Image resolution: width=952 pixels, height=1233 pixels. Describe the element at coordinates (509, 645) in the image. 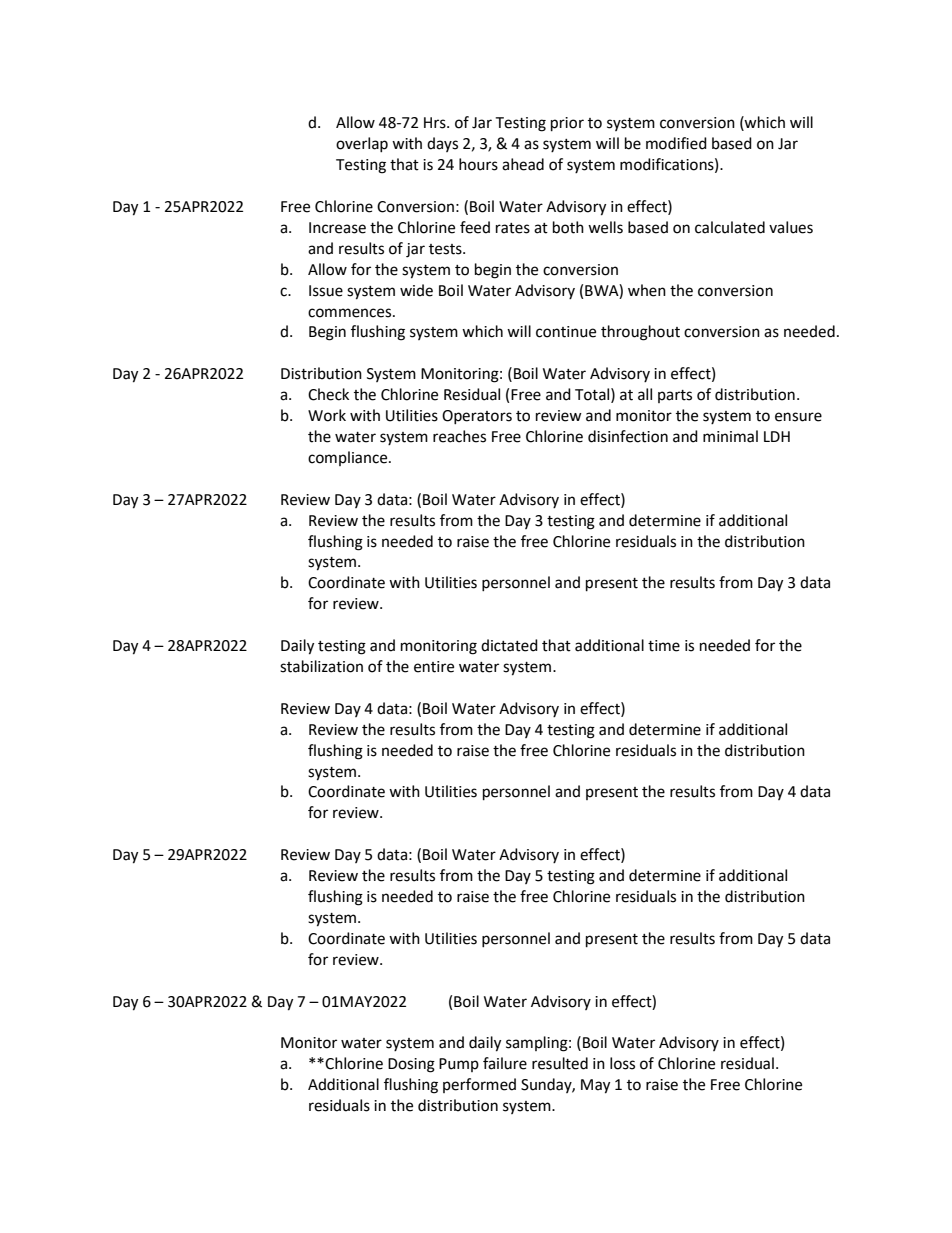

I see `dictated` at that location.
